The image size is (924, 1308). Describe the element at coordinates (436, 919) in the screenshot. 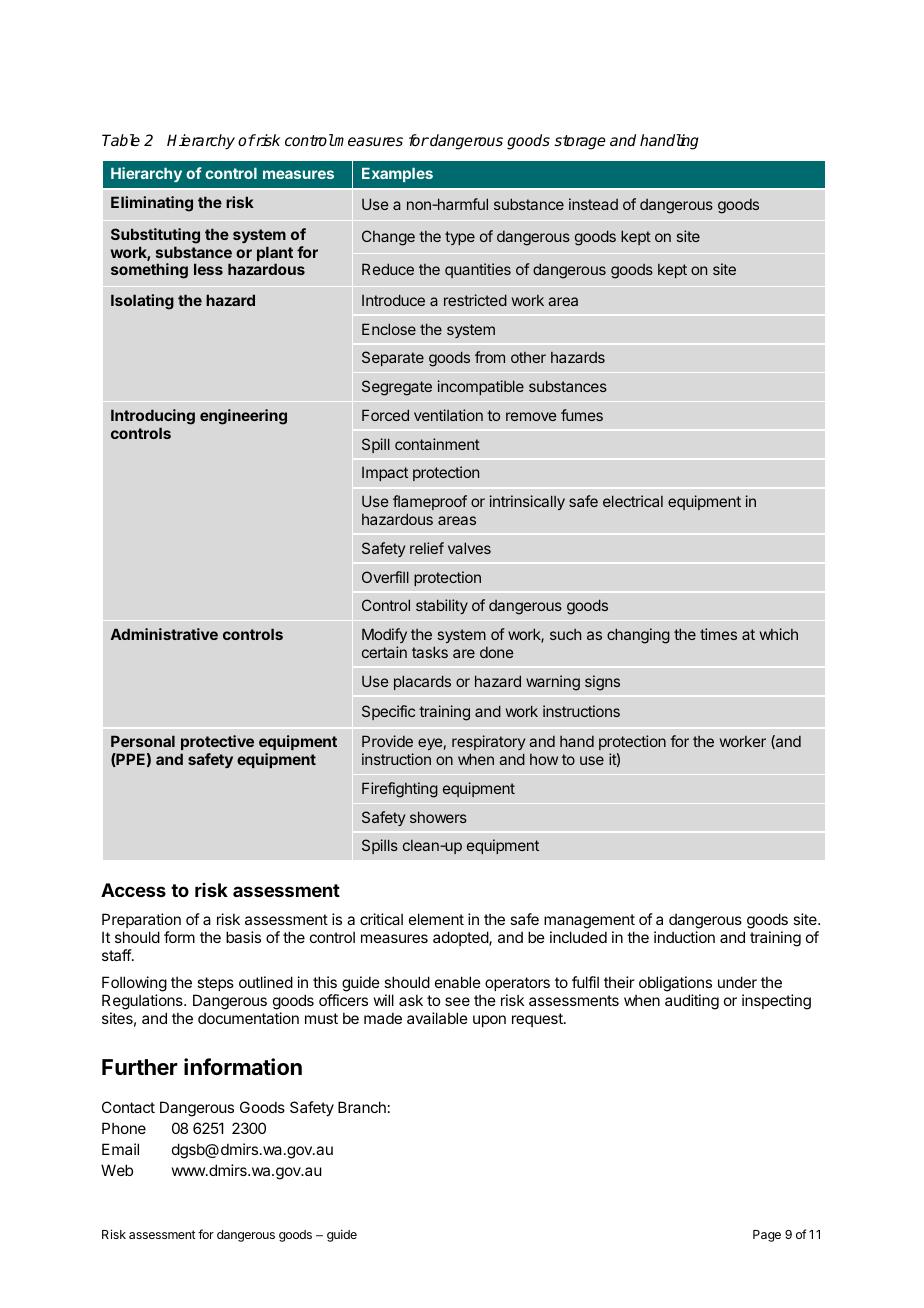

I see `element` at that location.
